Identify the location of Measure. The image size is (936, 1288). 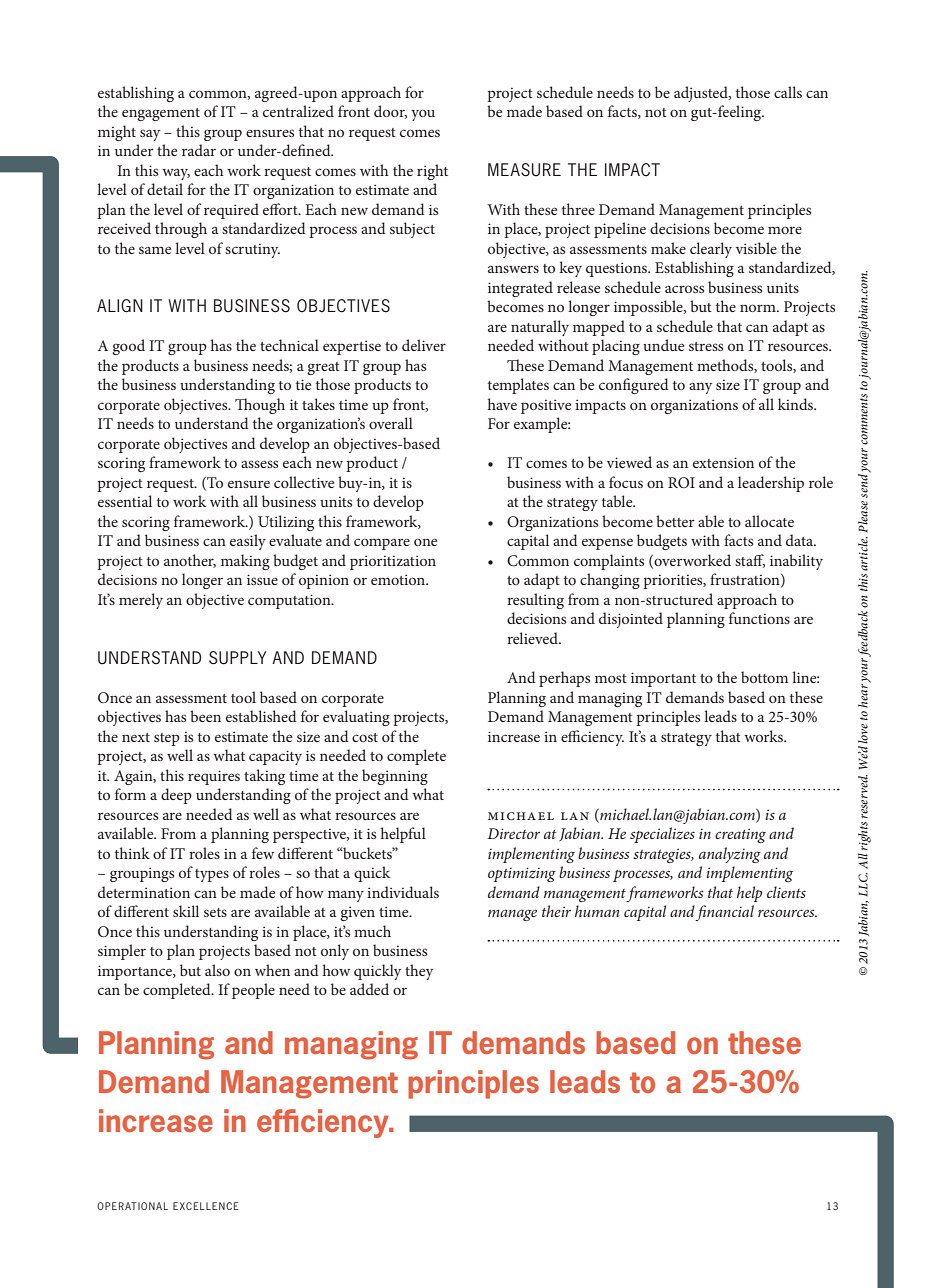
(524, 170).
